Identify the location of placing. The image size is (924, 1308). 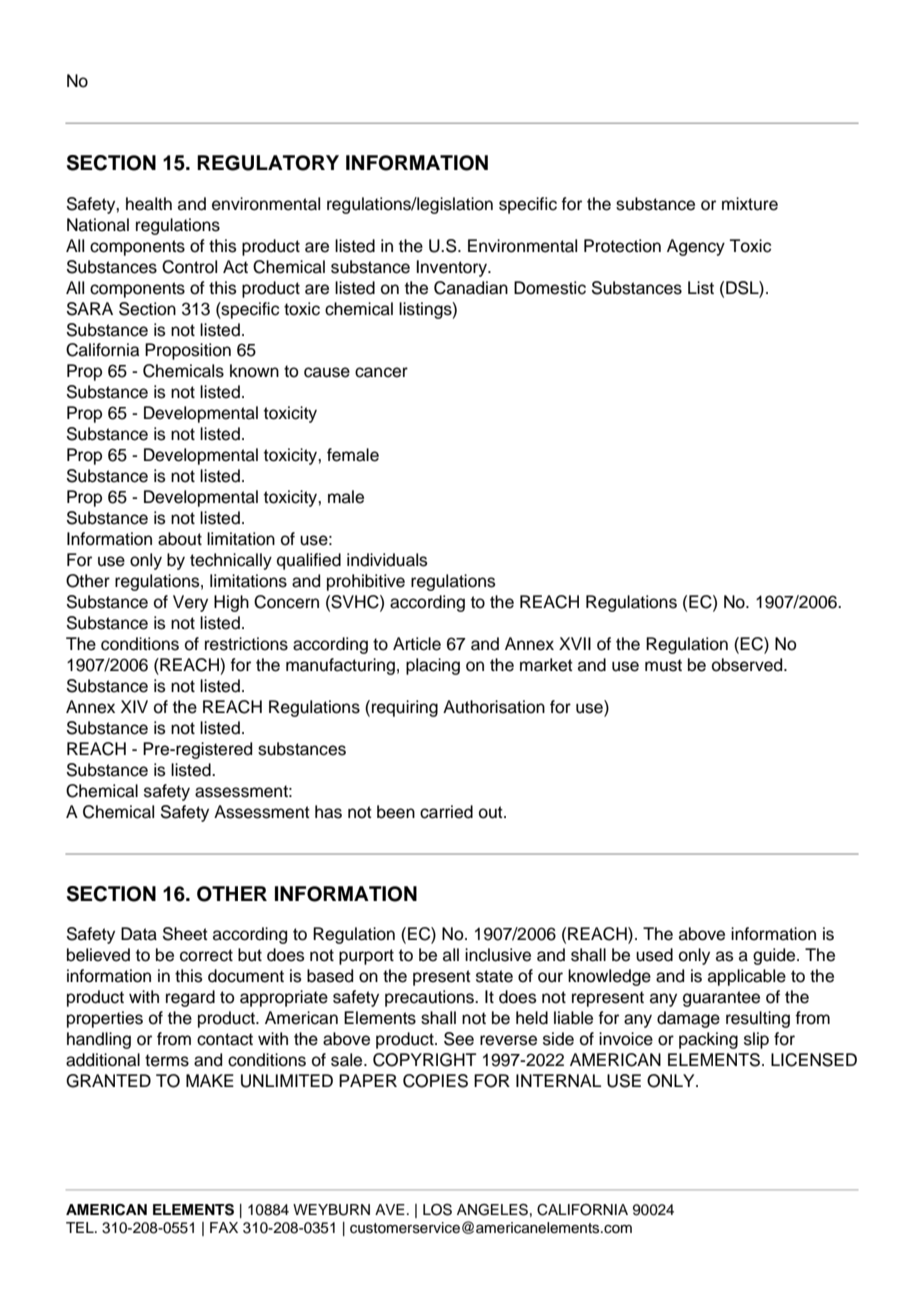
(433, 666).
